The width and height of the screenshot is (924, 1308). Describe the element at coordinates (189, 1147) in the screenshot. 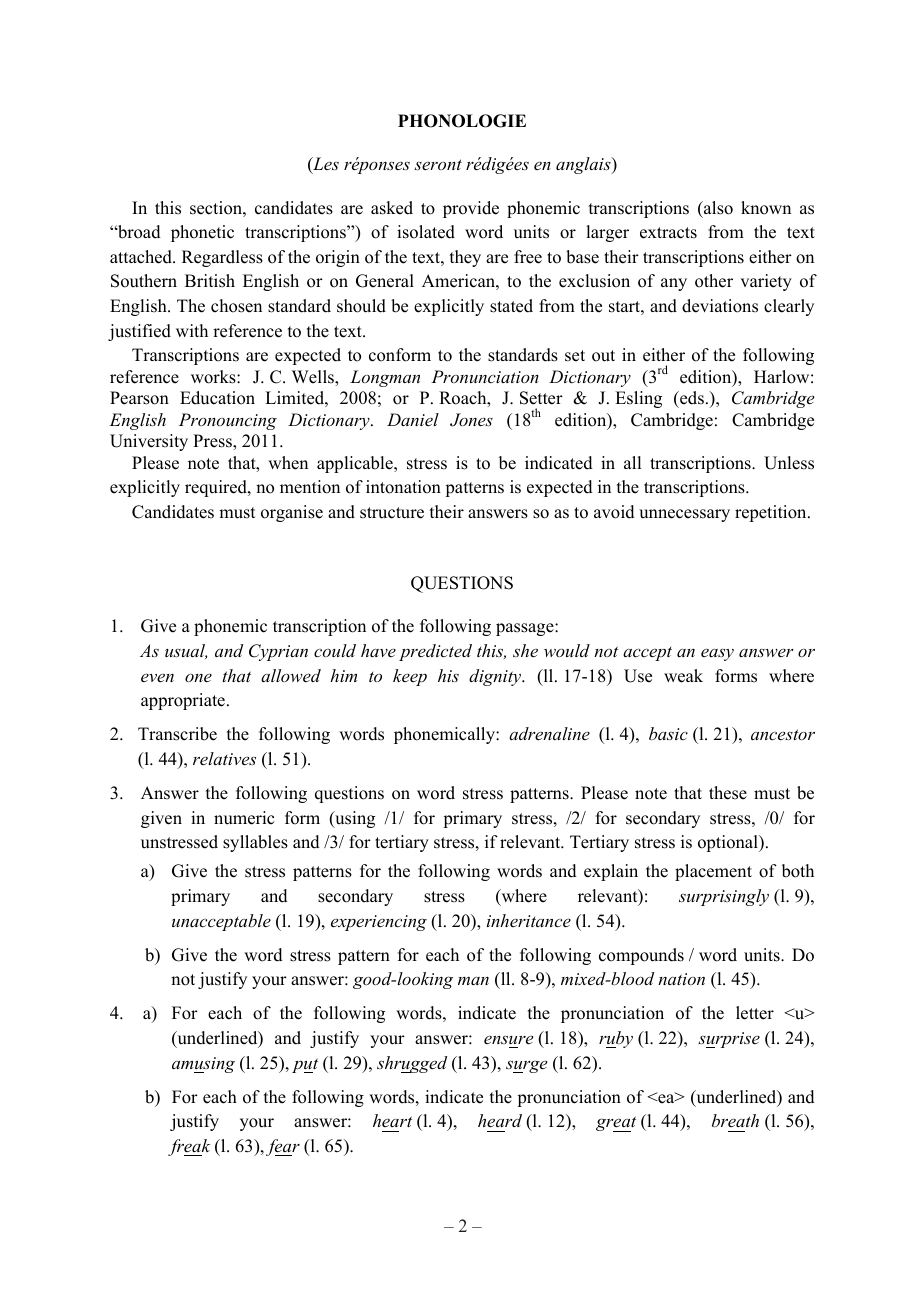

I see `freak` at that location.
